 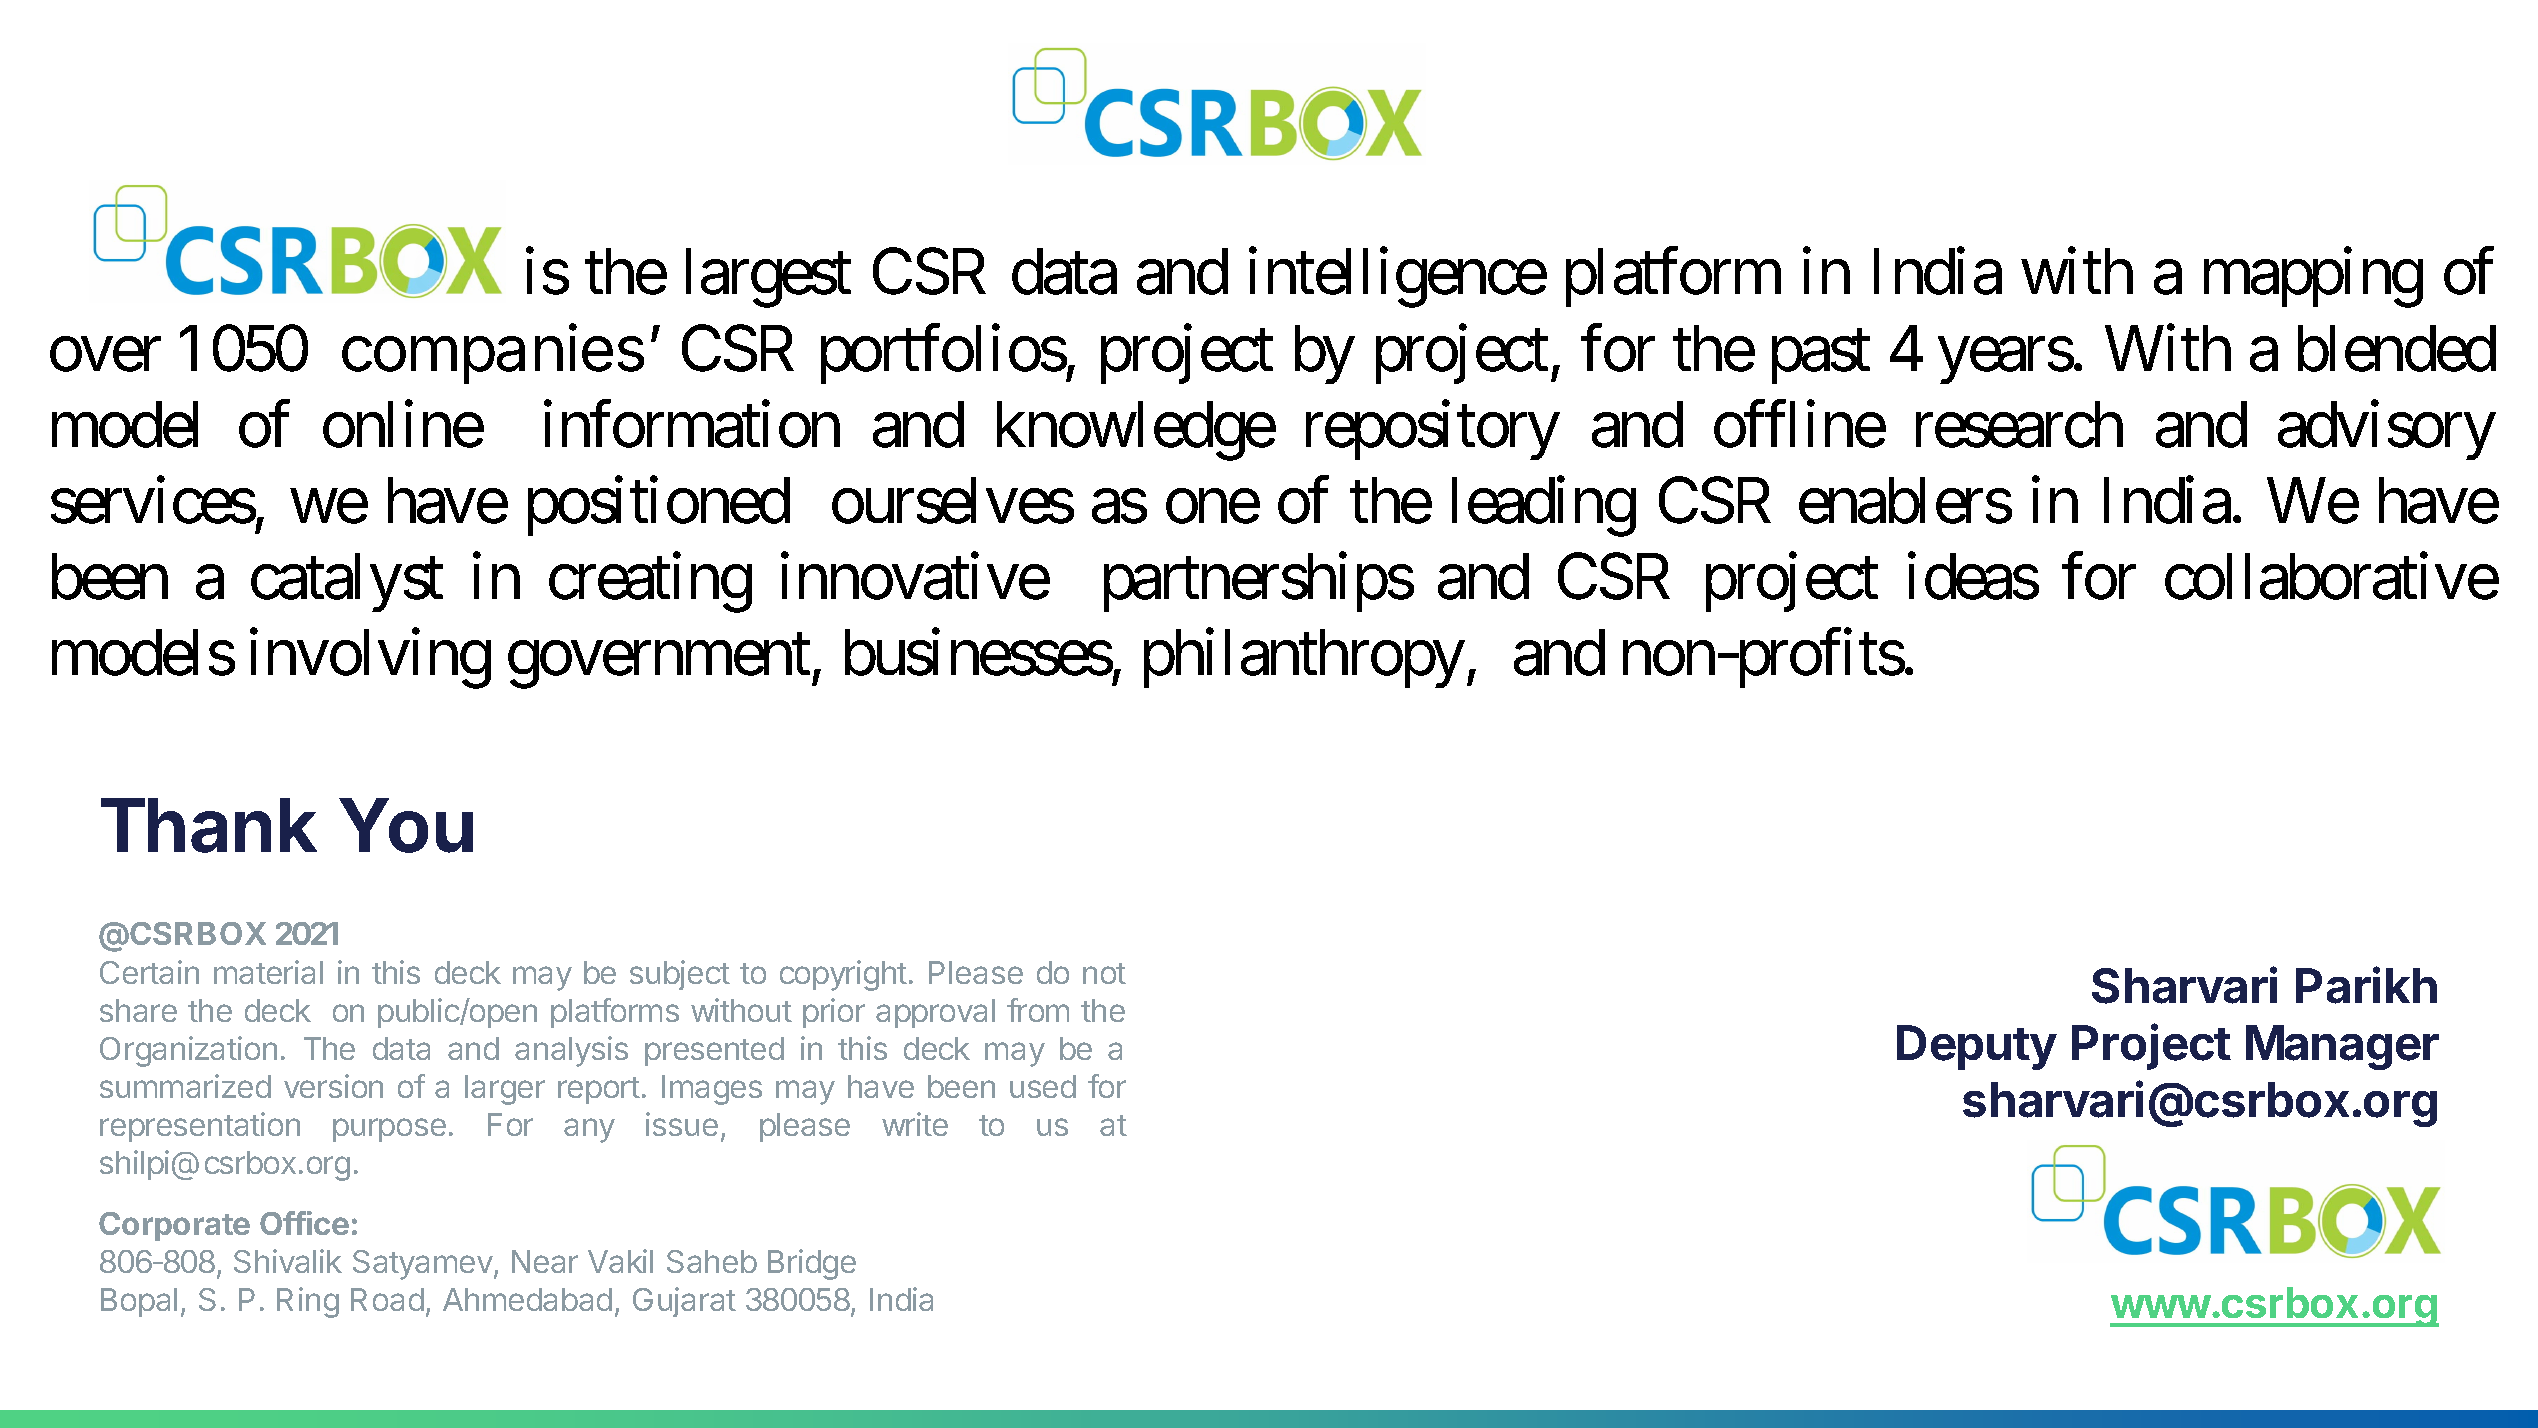 I want to click on You, so click(x=406, y=825).
